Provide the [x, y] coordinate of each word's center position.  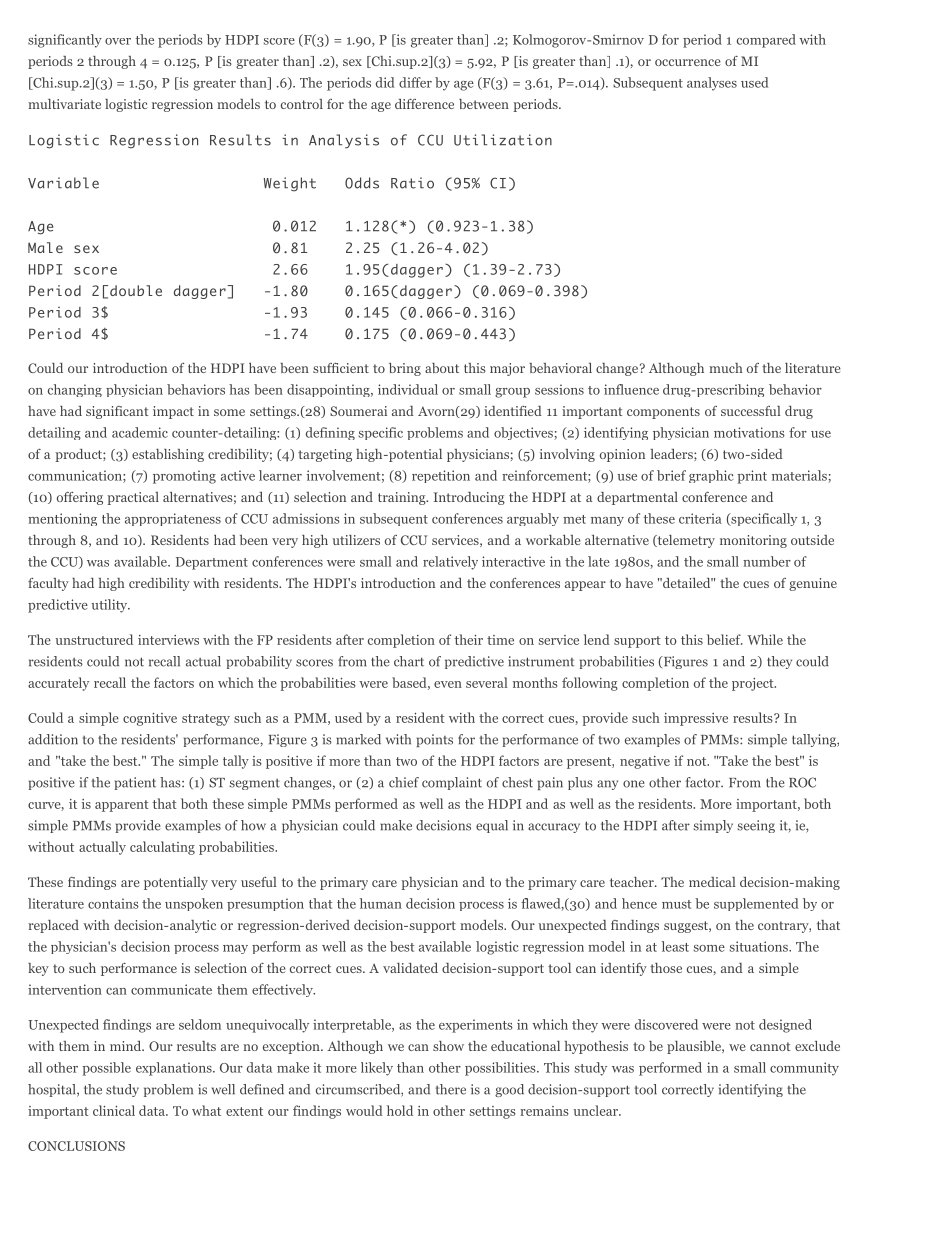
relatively [450, 563]
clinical [114, 1110]
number [767, 561]
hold [400, 1110]
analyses [712, 84]
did [385, 82]
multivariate [64, 104]
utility [111, 606]
